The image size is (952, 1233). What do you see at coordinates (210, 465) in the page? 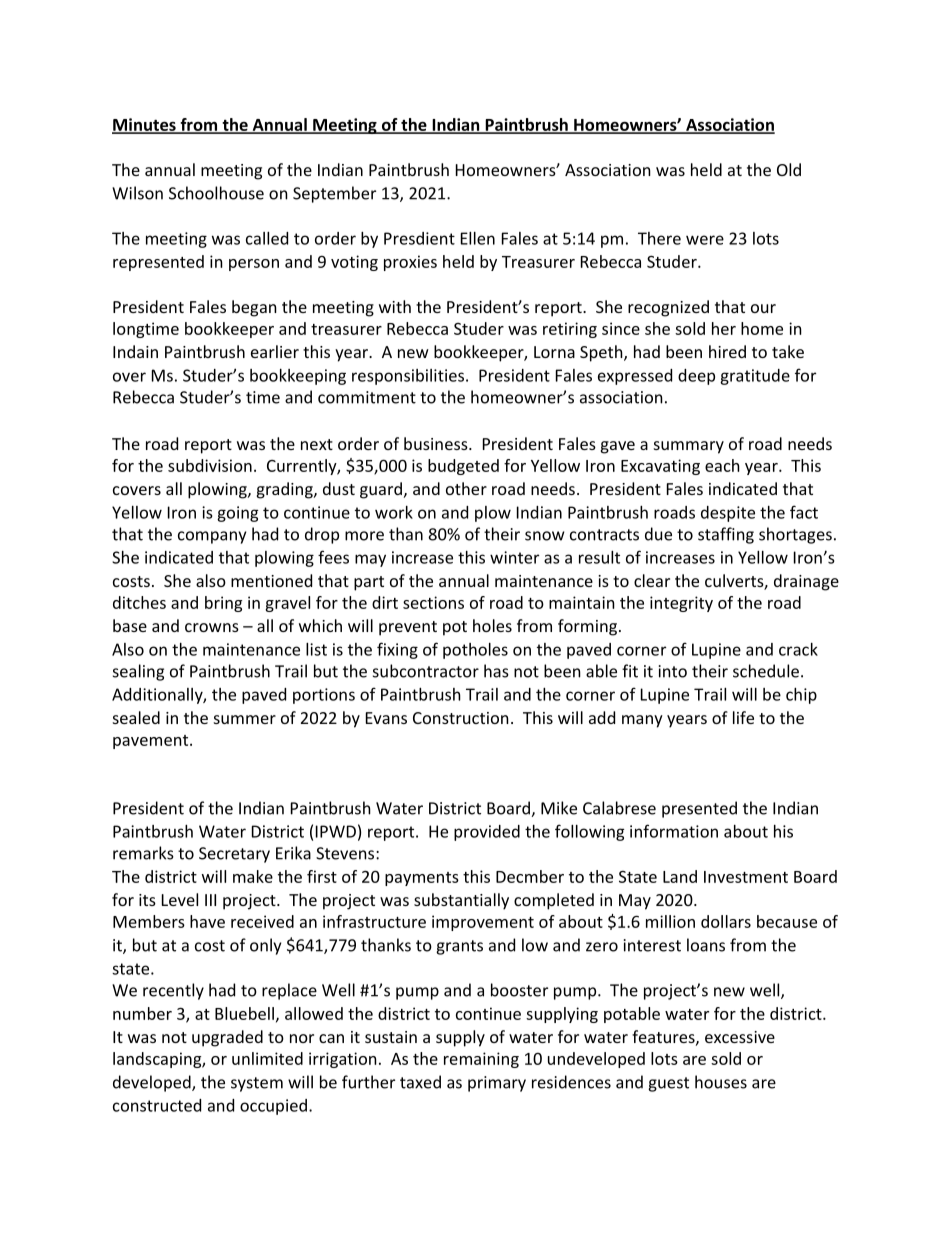
I see `subdivision` at bounding box center [210, 465].
